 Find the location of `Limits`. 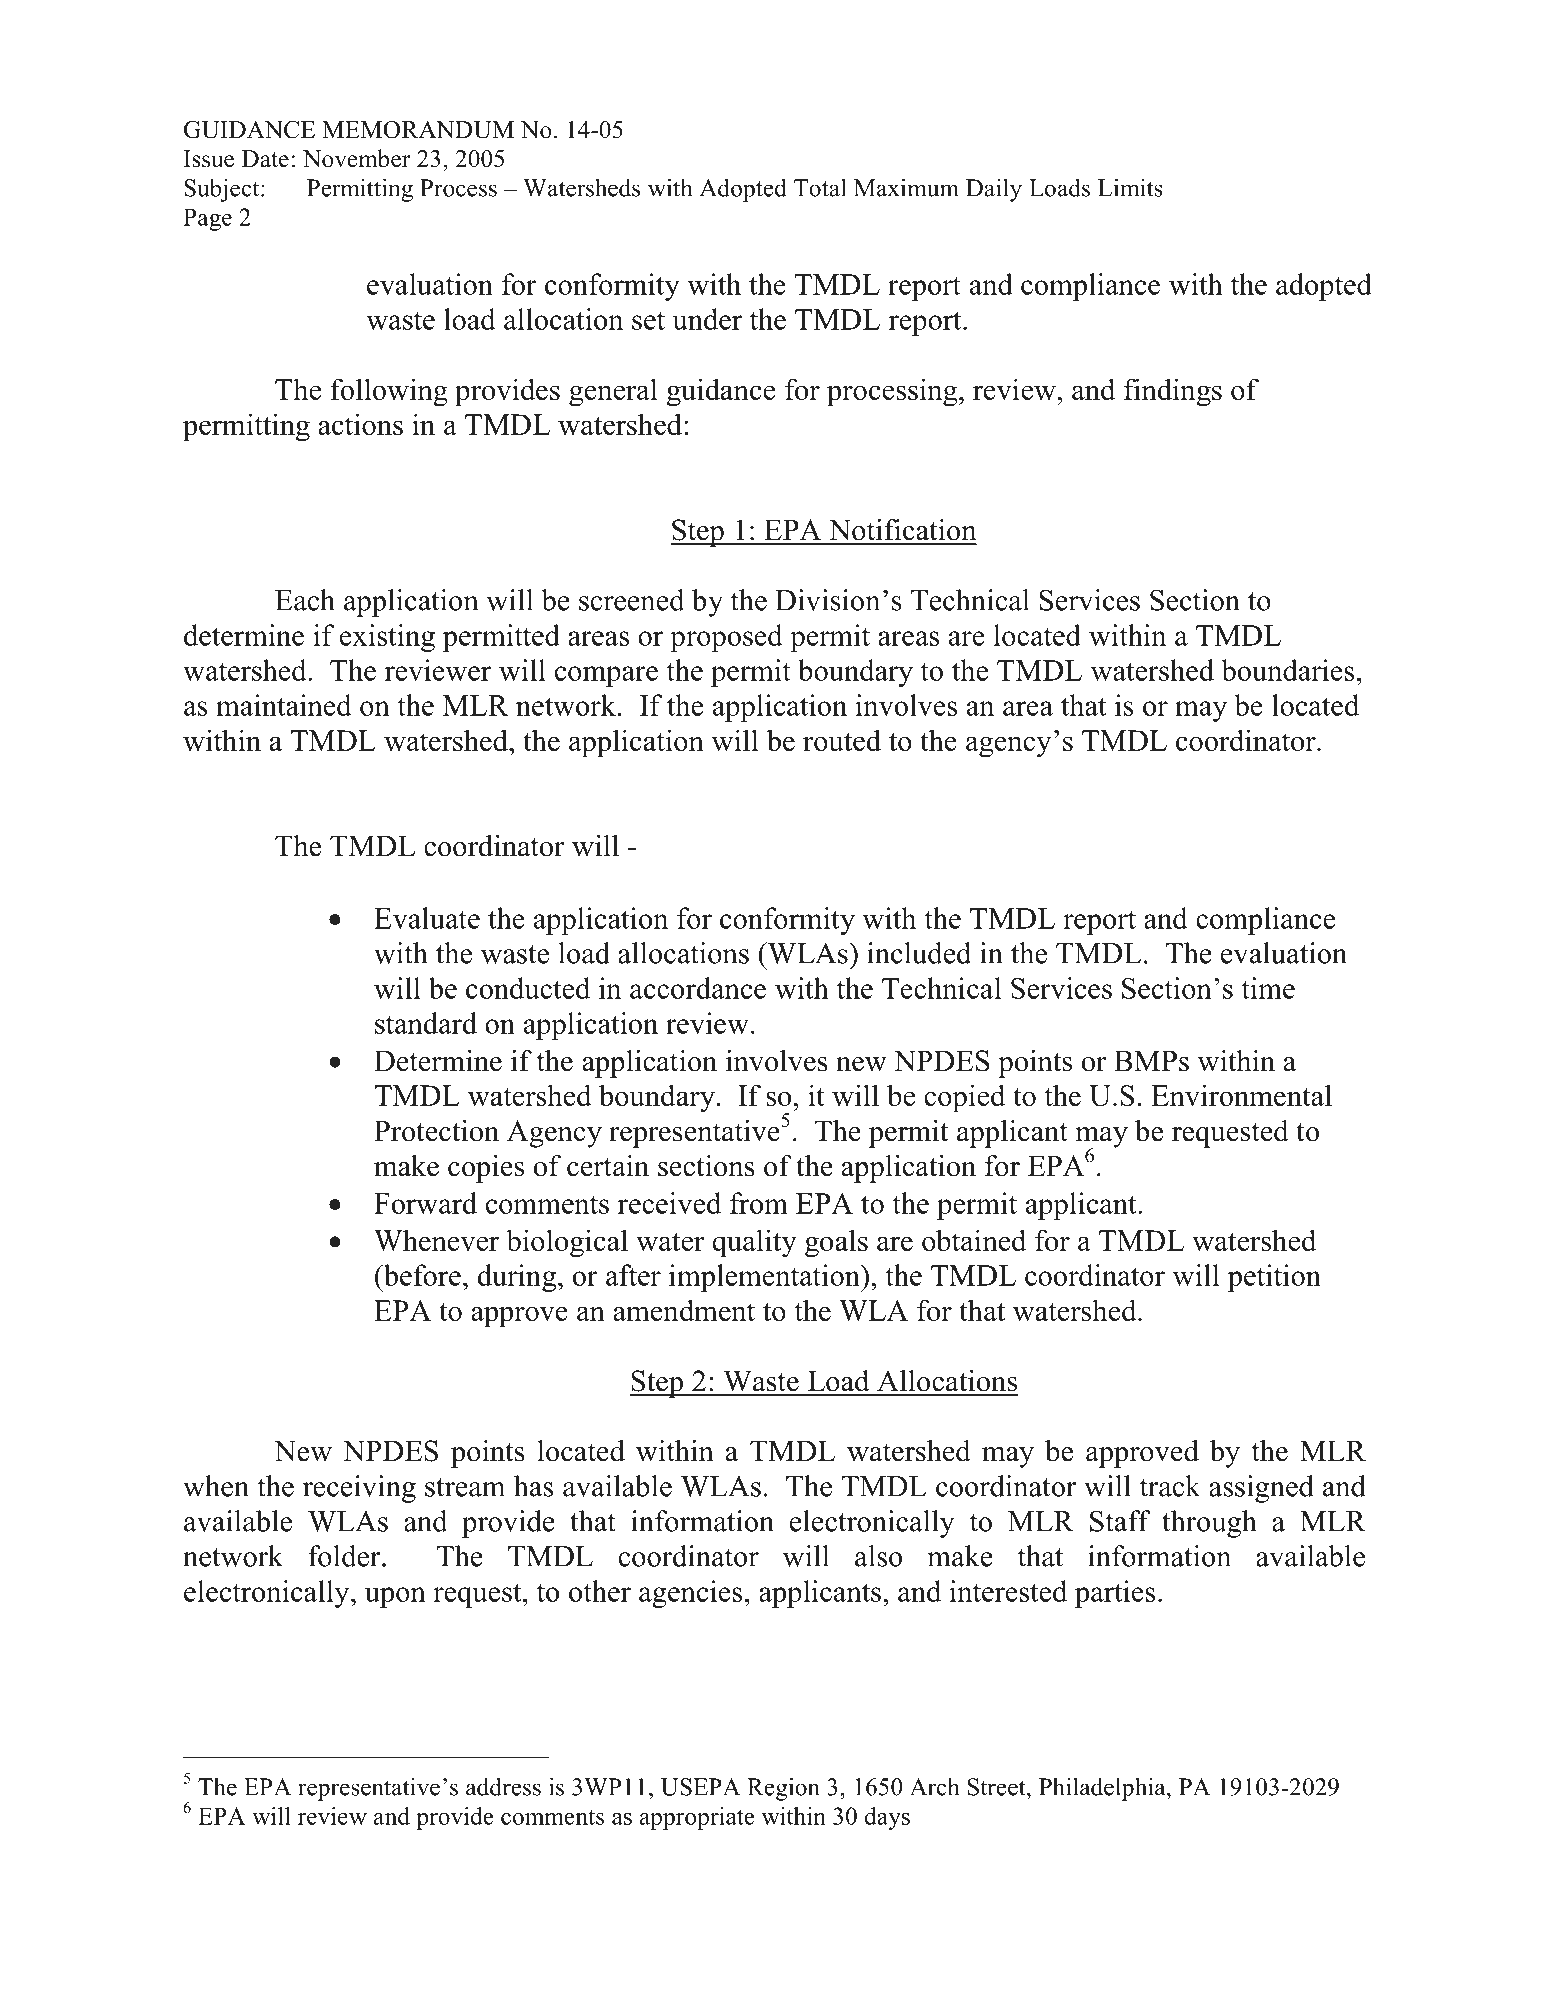

Limits is located at coordinates (1130, 187).
